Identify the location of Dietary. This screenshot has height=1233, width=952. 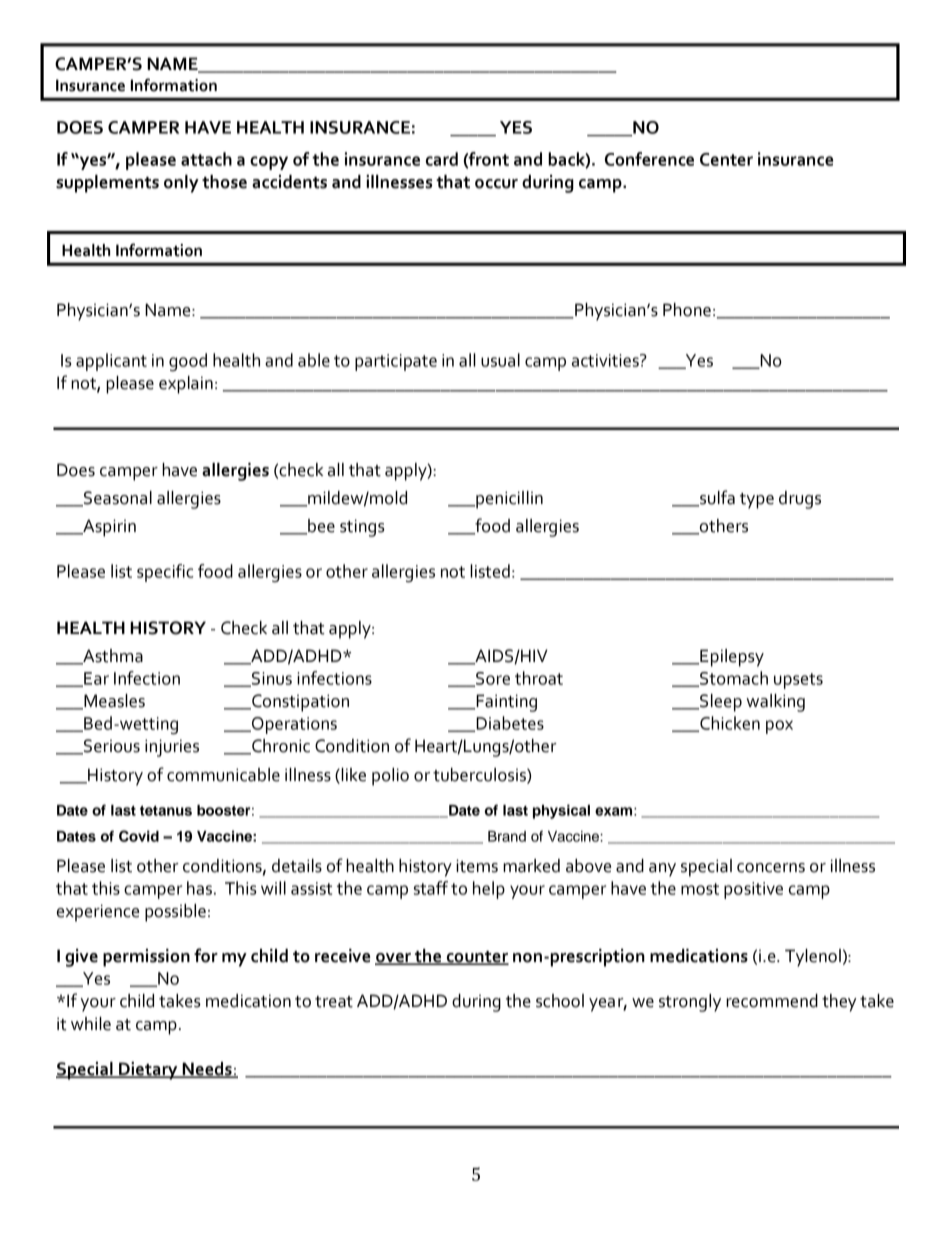
(148, 1071).
